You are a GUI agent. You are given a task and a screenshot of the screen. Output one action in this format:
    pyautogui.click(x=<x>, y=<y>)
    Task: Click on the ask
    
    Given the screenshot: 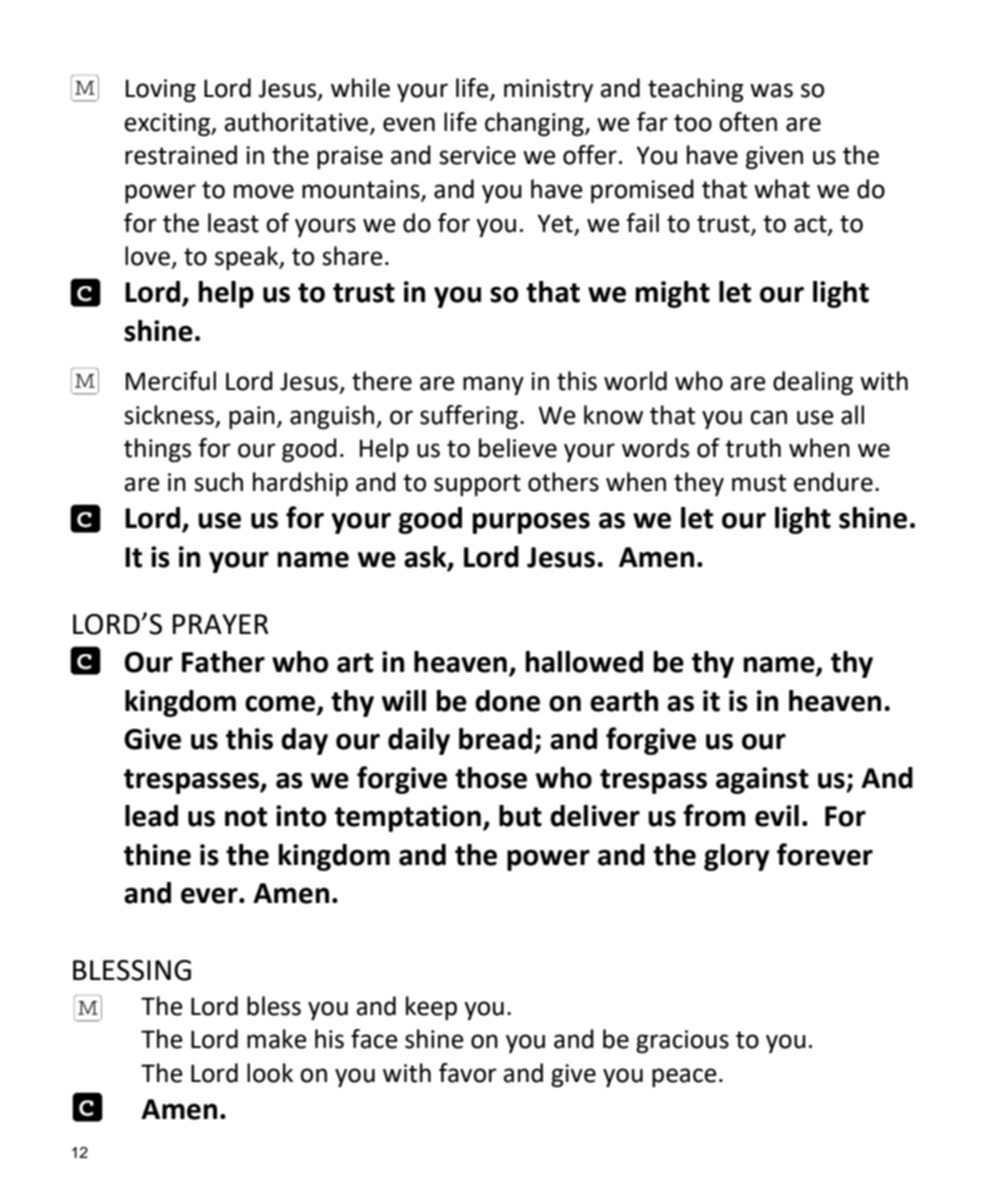 What is the action you would take?
    pyautogui.click(x=426, y=557)
